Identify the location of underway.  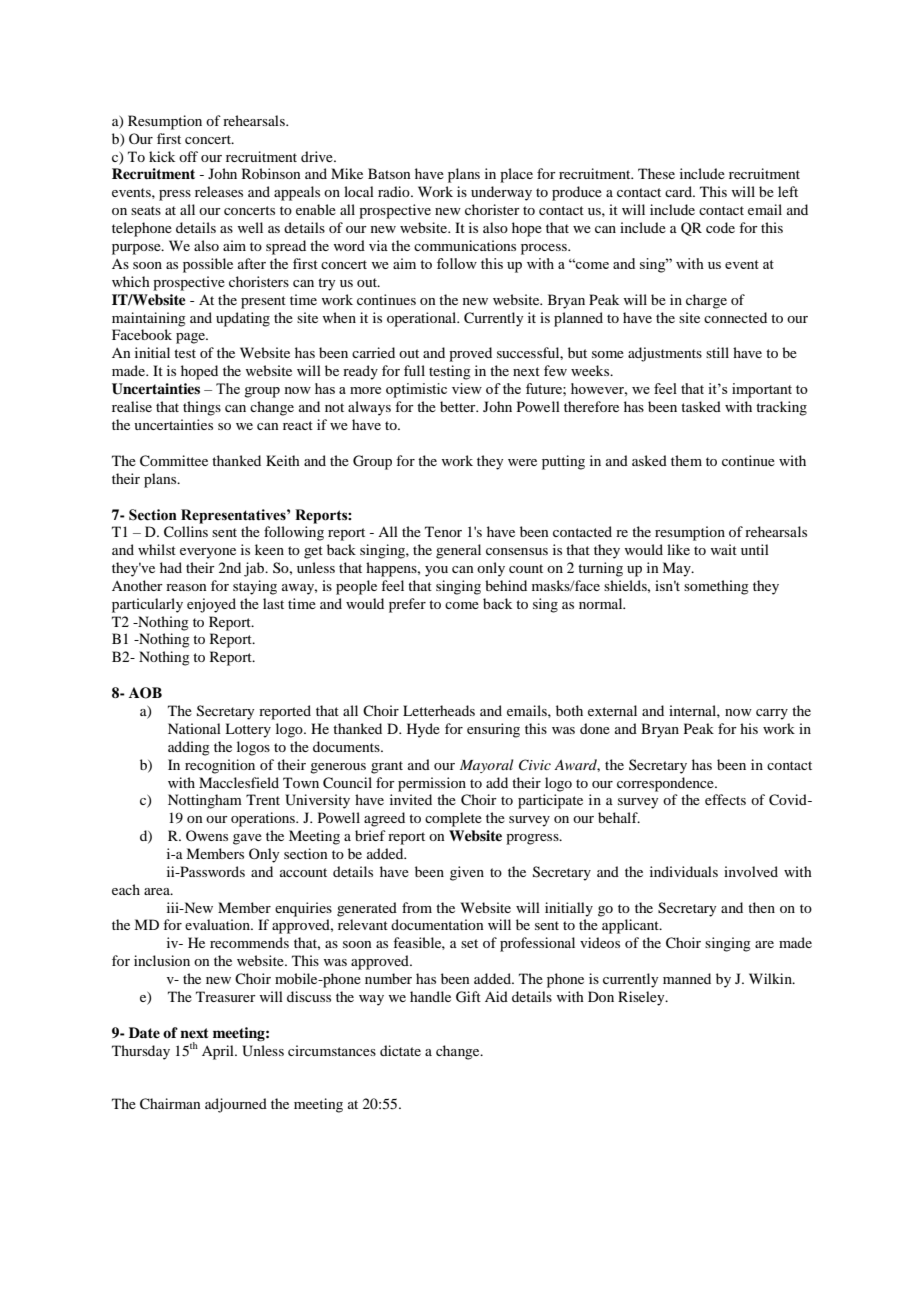
(501, 193).
